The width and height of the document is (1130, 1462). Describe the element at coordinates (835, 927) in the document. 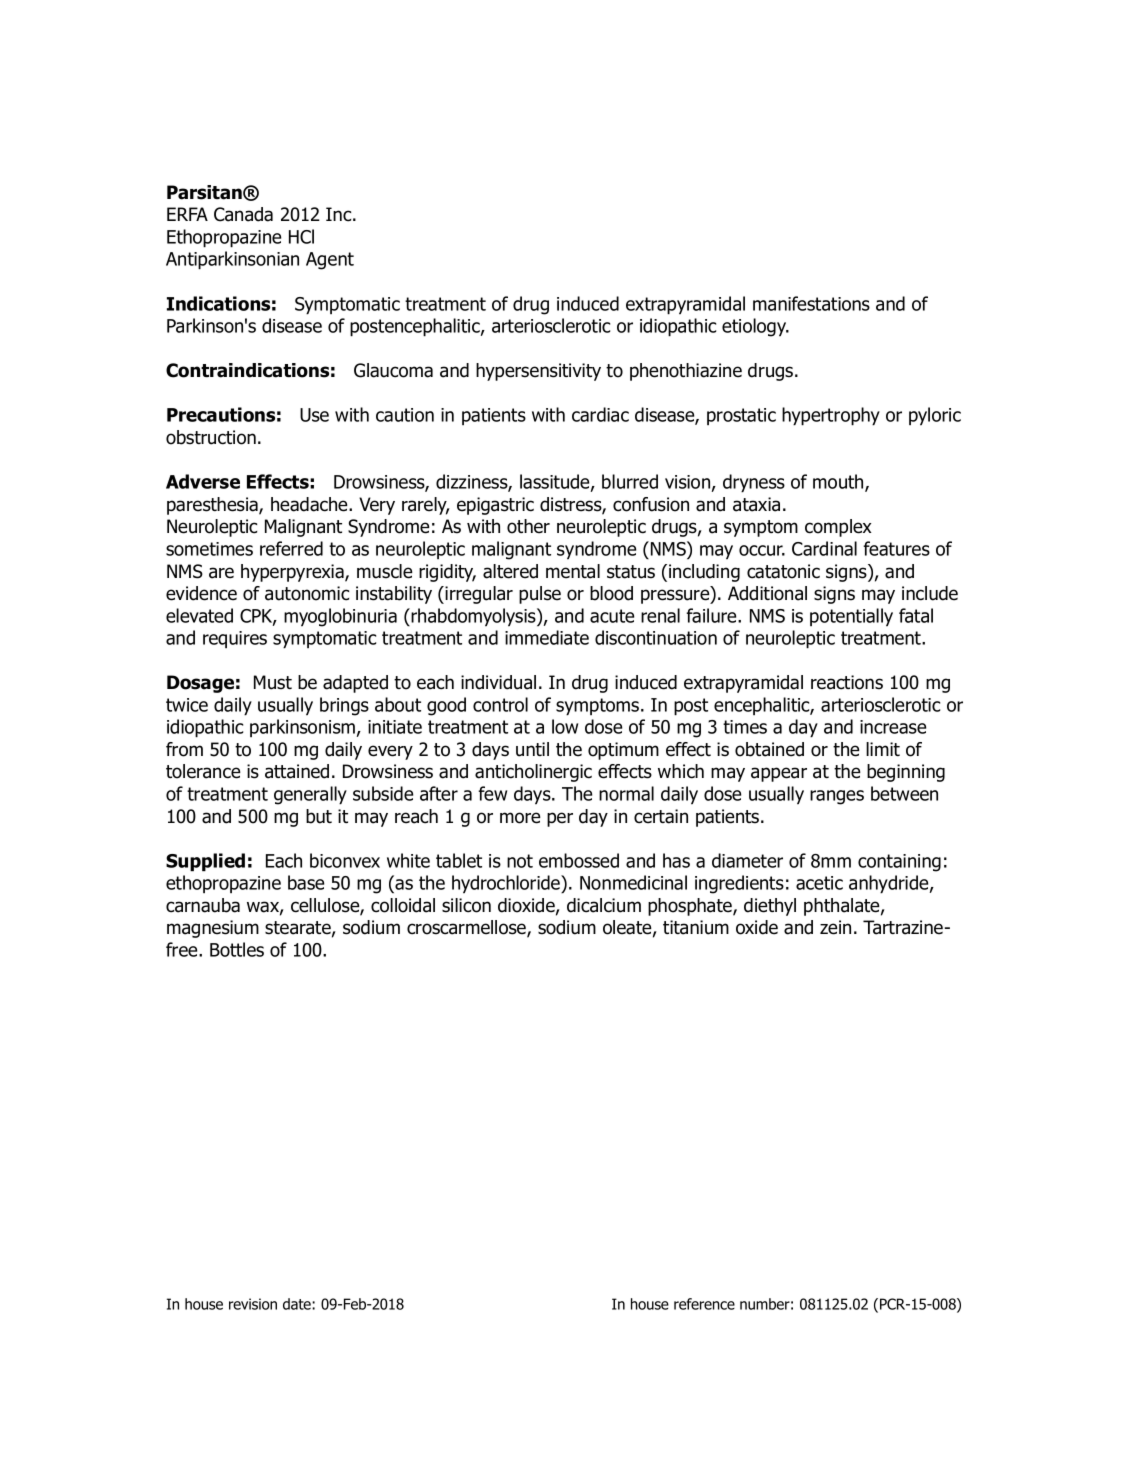

I see `zein` at that location.
